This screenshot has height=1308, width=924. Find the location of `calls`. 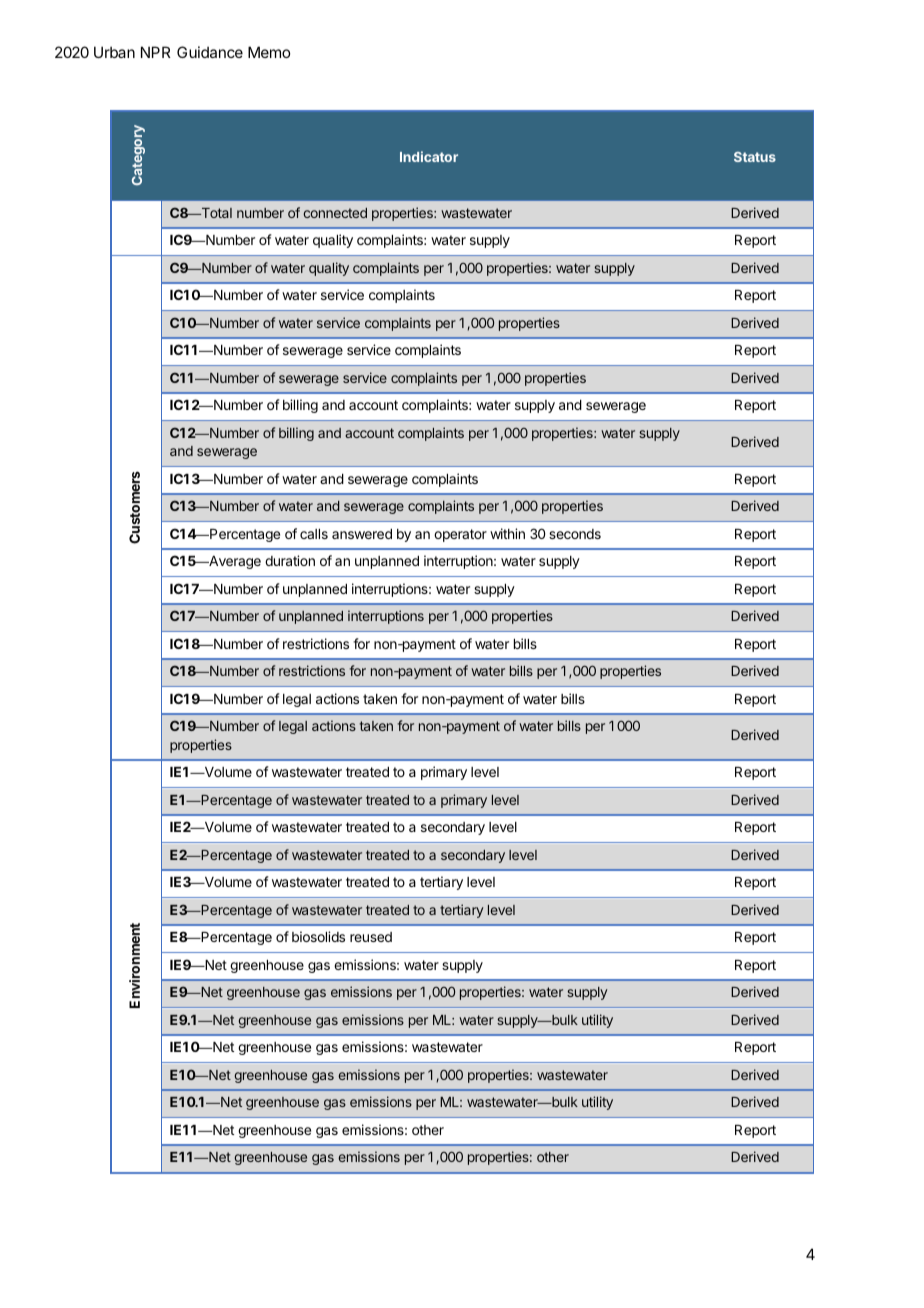

calls is located at coordinates (314, 534).
